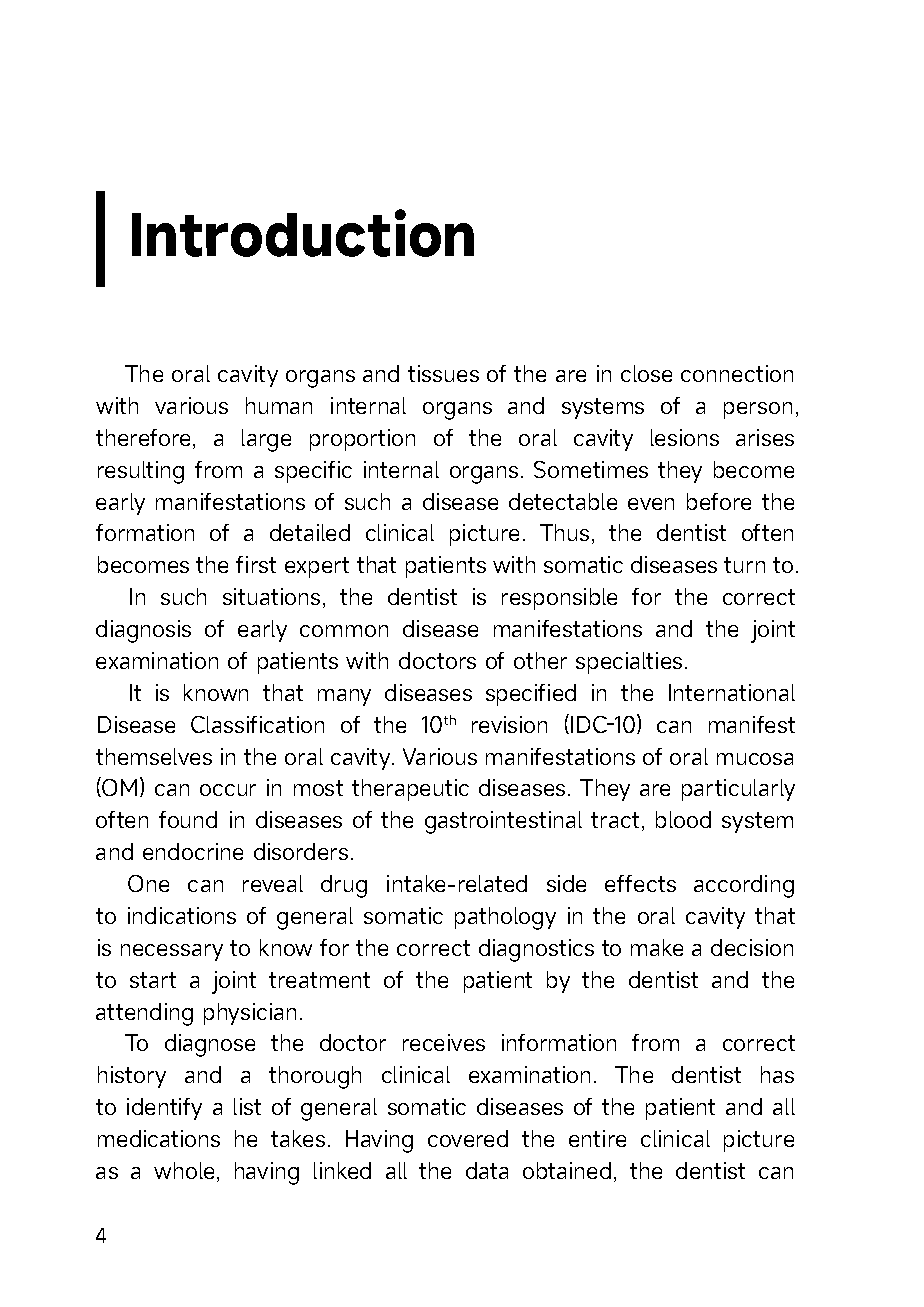 This screenshot has height=1307, width=924. Describe the element at coordinates (141, 472) in the screenshot. I see `resulting` at that location.
